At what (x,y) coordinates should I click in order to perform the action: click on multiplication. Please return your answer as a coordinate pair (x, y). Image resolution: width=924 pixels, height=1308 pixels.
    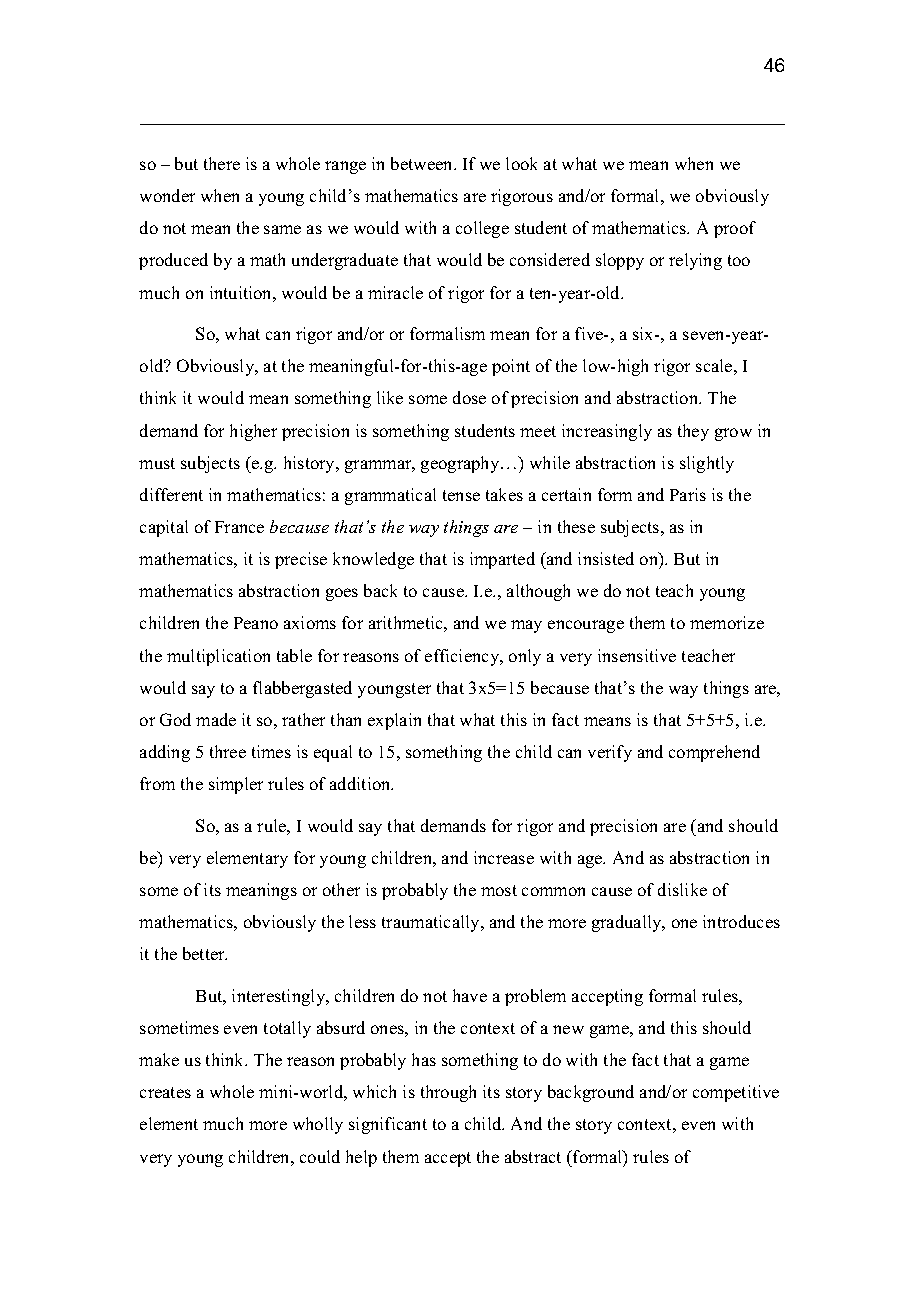
    Looking at the image, I should click on (218, 657).
